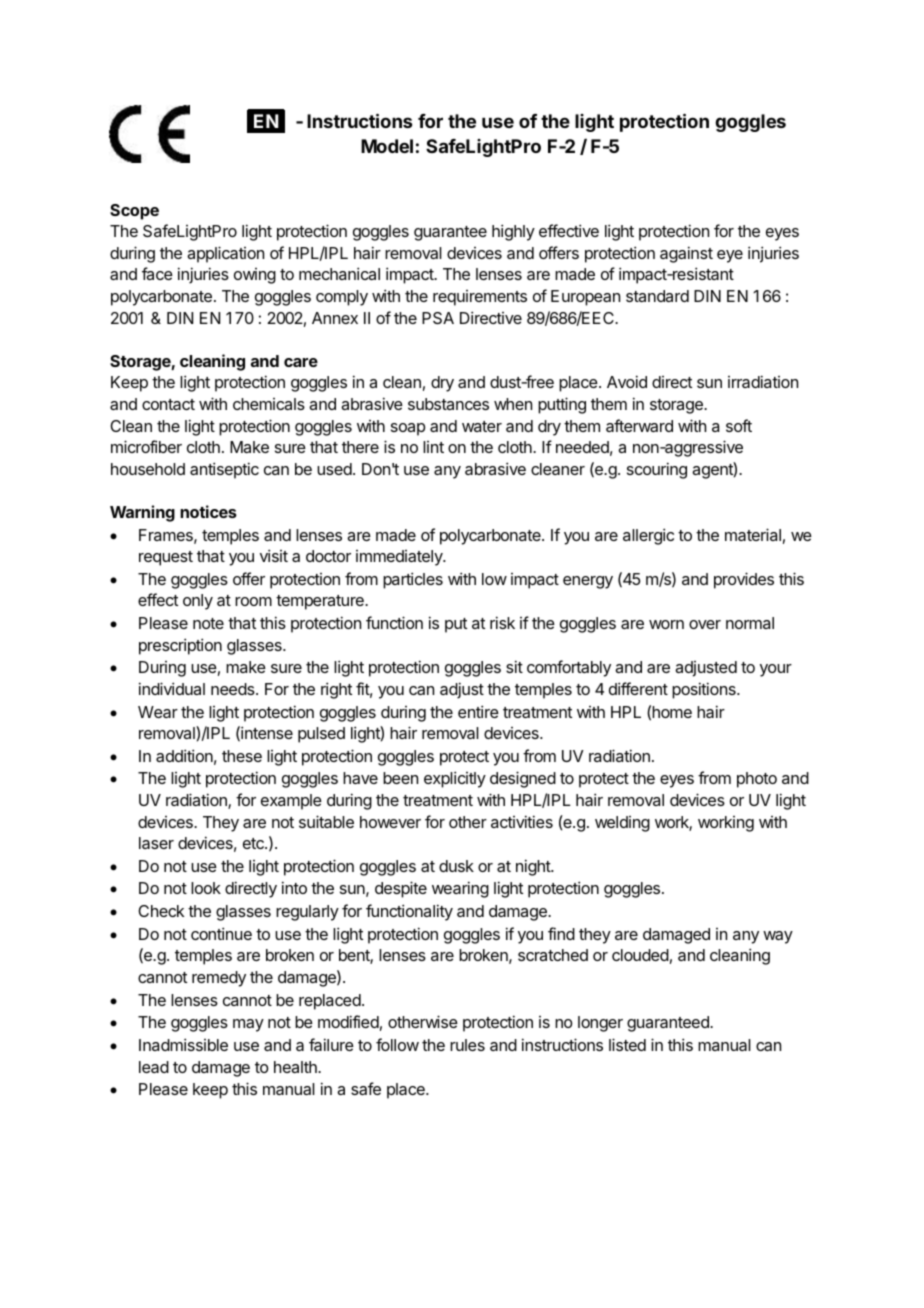  I want to click on dusk, so click(456, 866).
